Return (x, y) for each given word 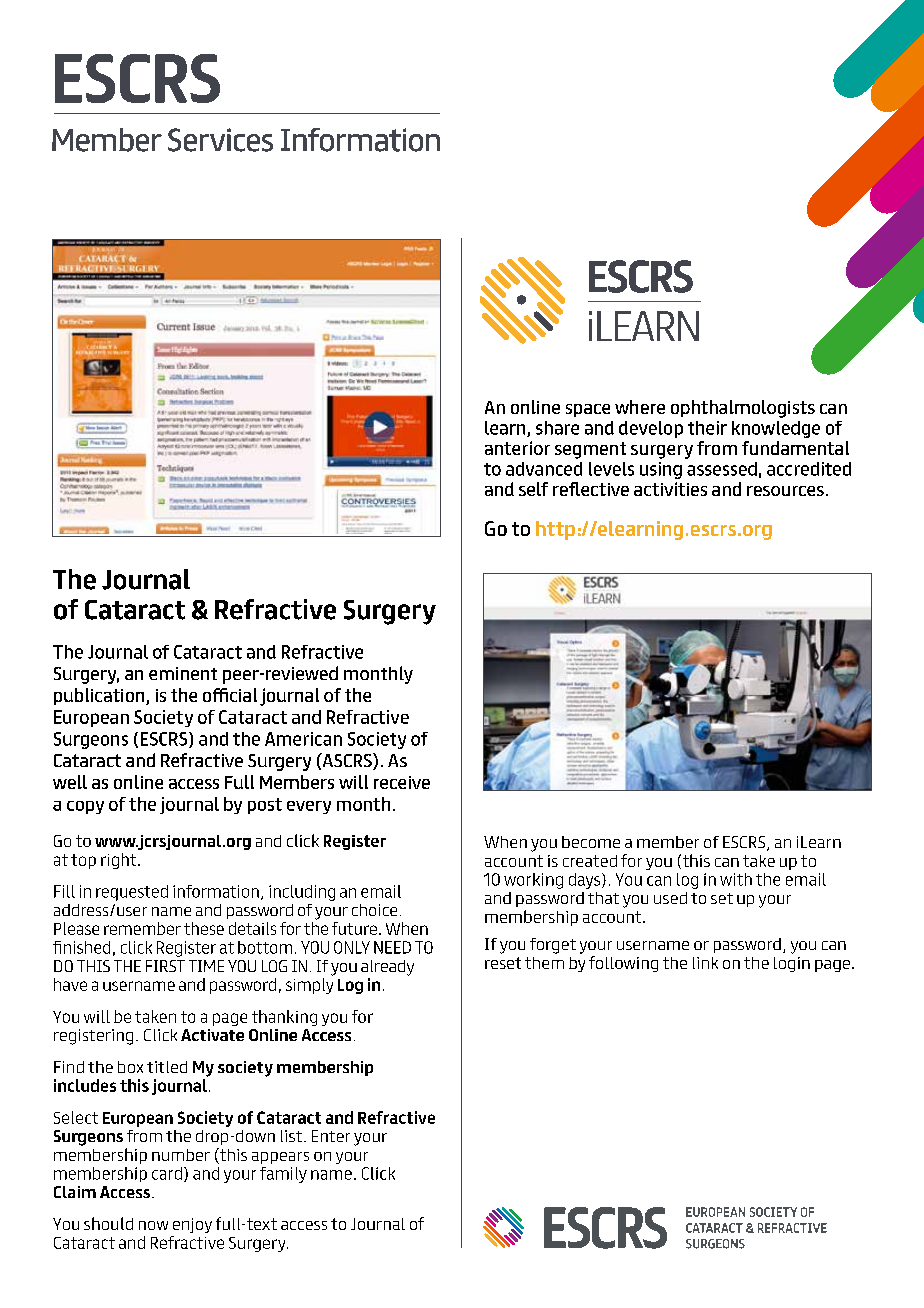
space (588, 410)
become (591, 842)
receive (402, 782)
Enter (331, 1136)
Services (220, 140)
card (167, 1173)
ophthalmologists (743, 409)
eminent (183, 673)
